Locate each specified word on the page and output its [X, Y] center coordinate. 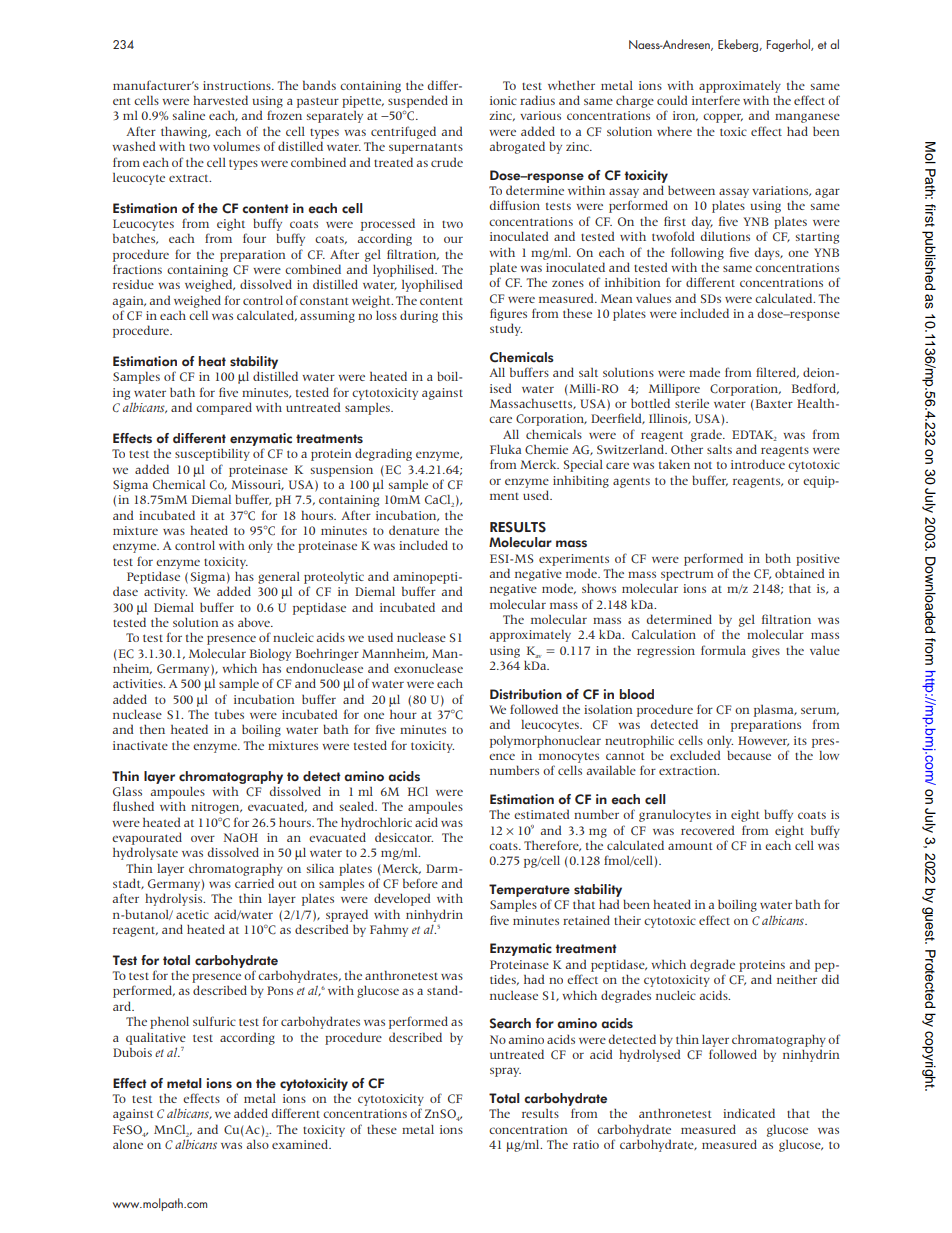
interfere [716, 100]
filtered [777, 372]
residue [133, 284]
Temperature [529, 890]
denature [414, 530]
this [452, 315]
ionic [503, 100]
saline [189, 115]
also [257, 1144]
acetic [192, 914]
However [763, 741]
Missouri [257, 485]
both [778, 558]
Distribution [526, 694]
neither [797, 979]
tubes [229, 714]
